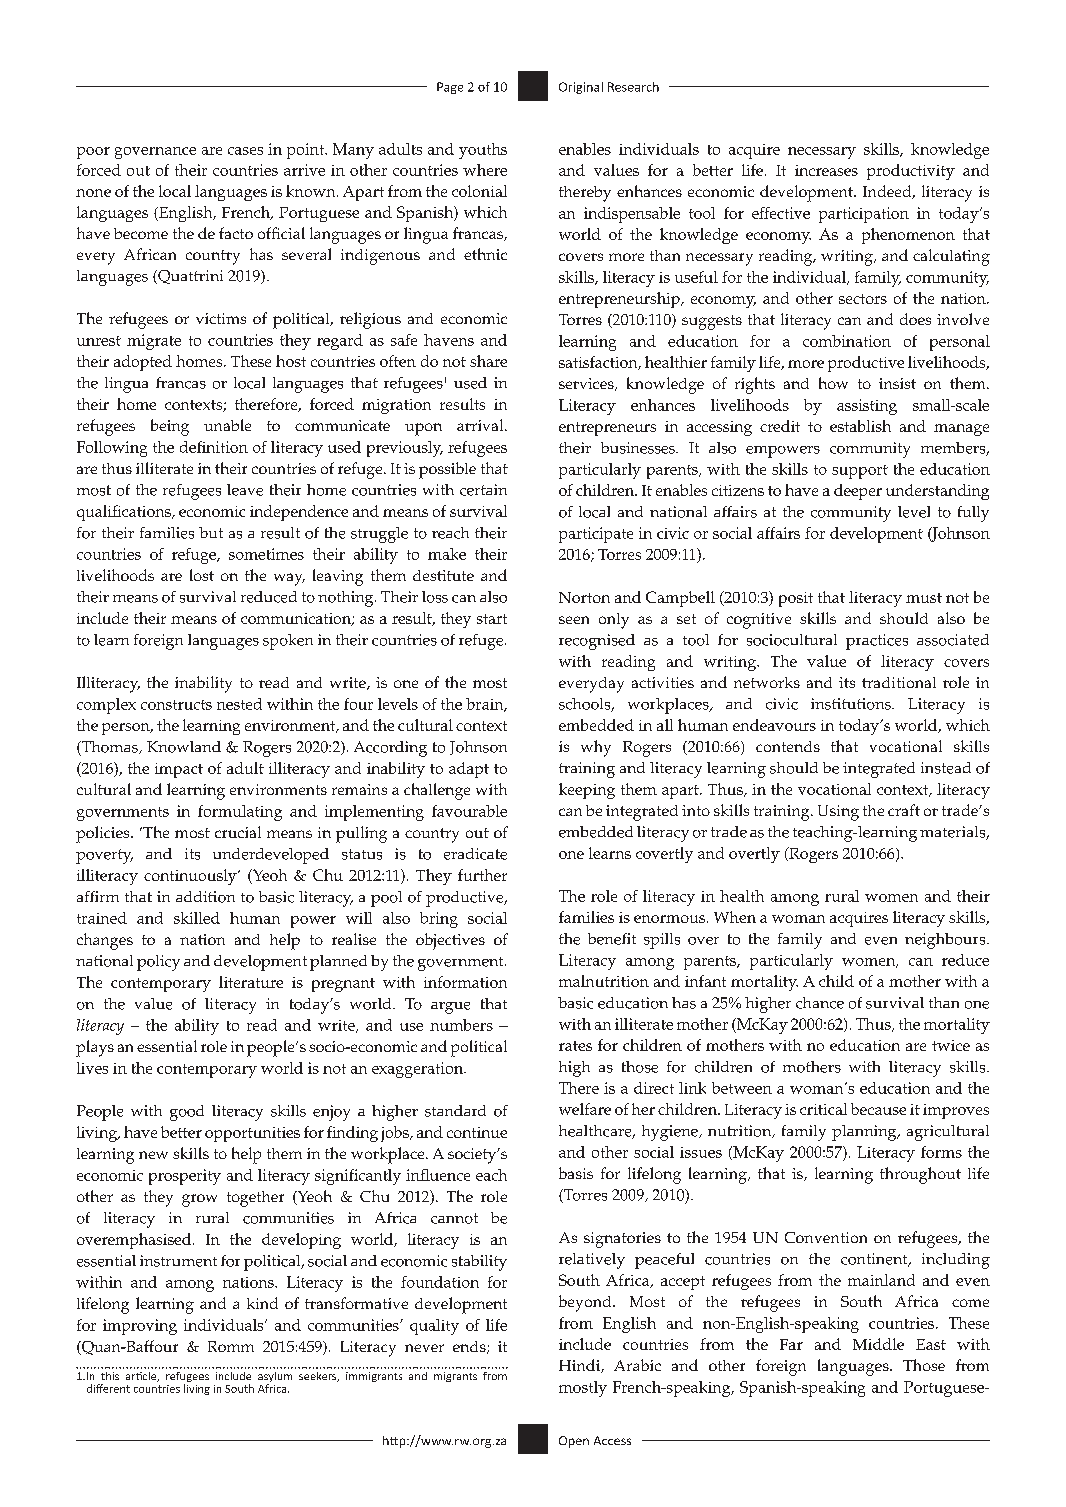 This screenshot has height=1507, width=1066. Describe the element at coordinates (142, 1377) in the screenshot. I see `article` at that location.
